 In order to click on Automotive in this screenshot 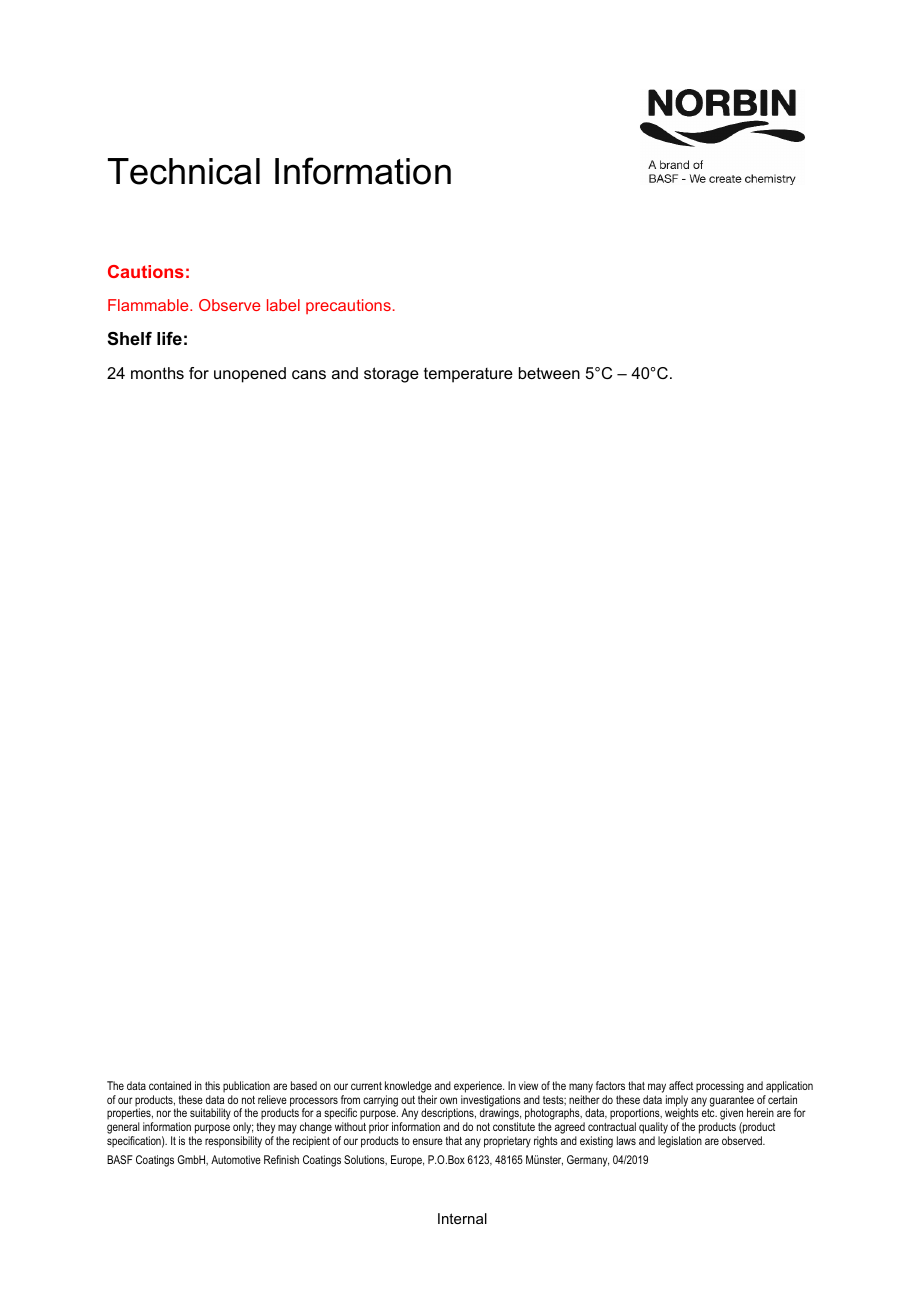, I will do `click(236, 1159)`.
